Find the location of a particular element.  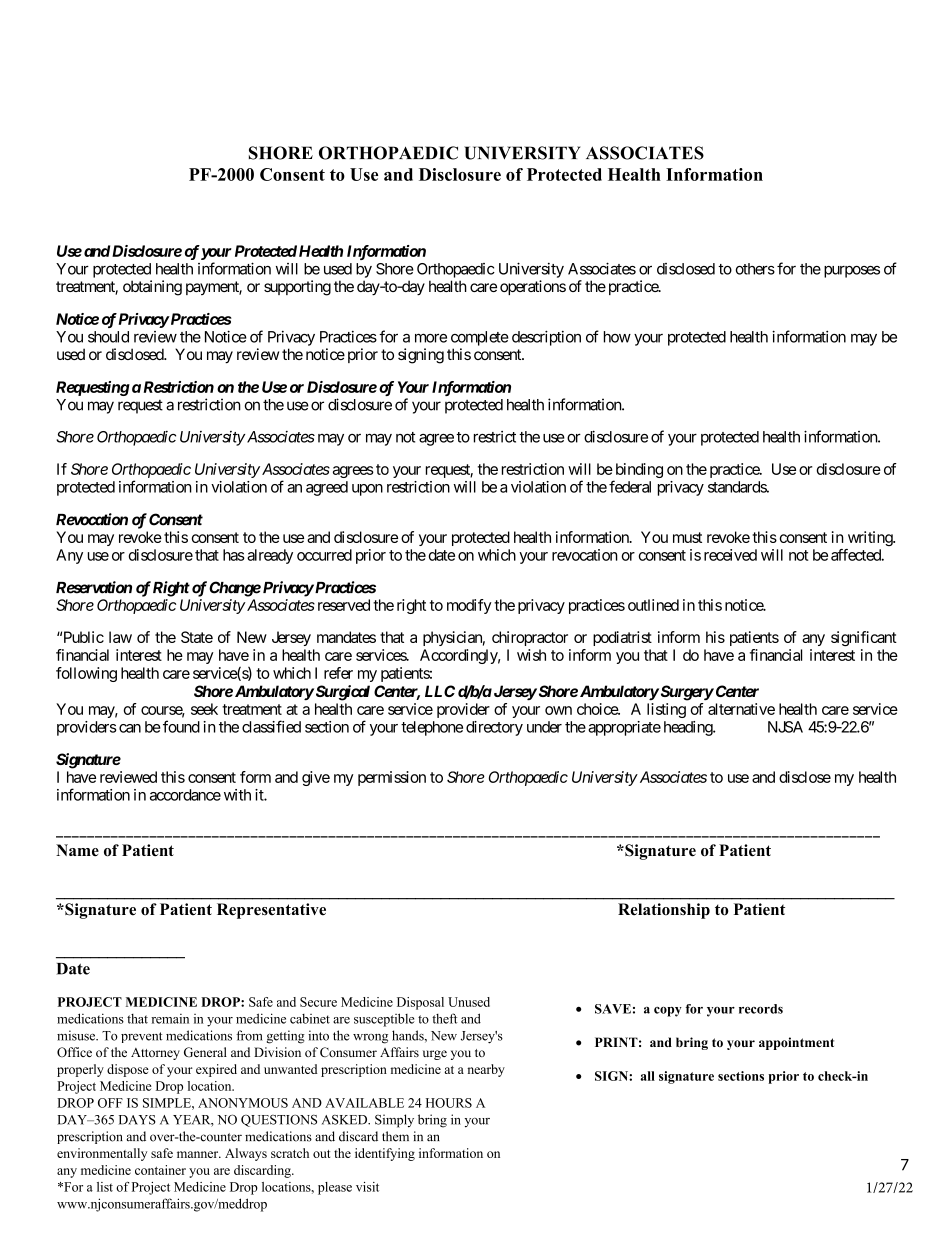

Name is located at coordinates (77, 850).
